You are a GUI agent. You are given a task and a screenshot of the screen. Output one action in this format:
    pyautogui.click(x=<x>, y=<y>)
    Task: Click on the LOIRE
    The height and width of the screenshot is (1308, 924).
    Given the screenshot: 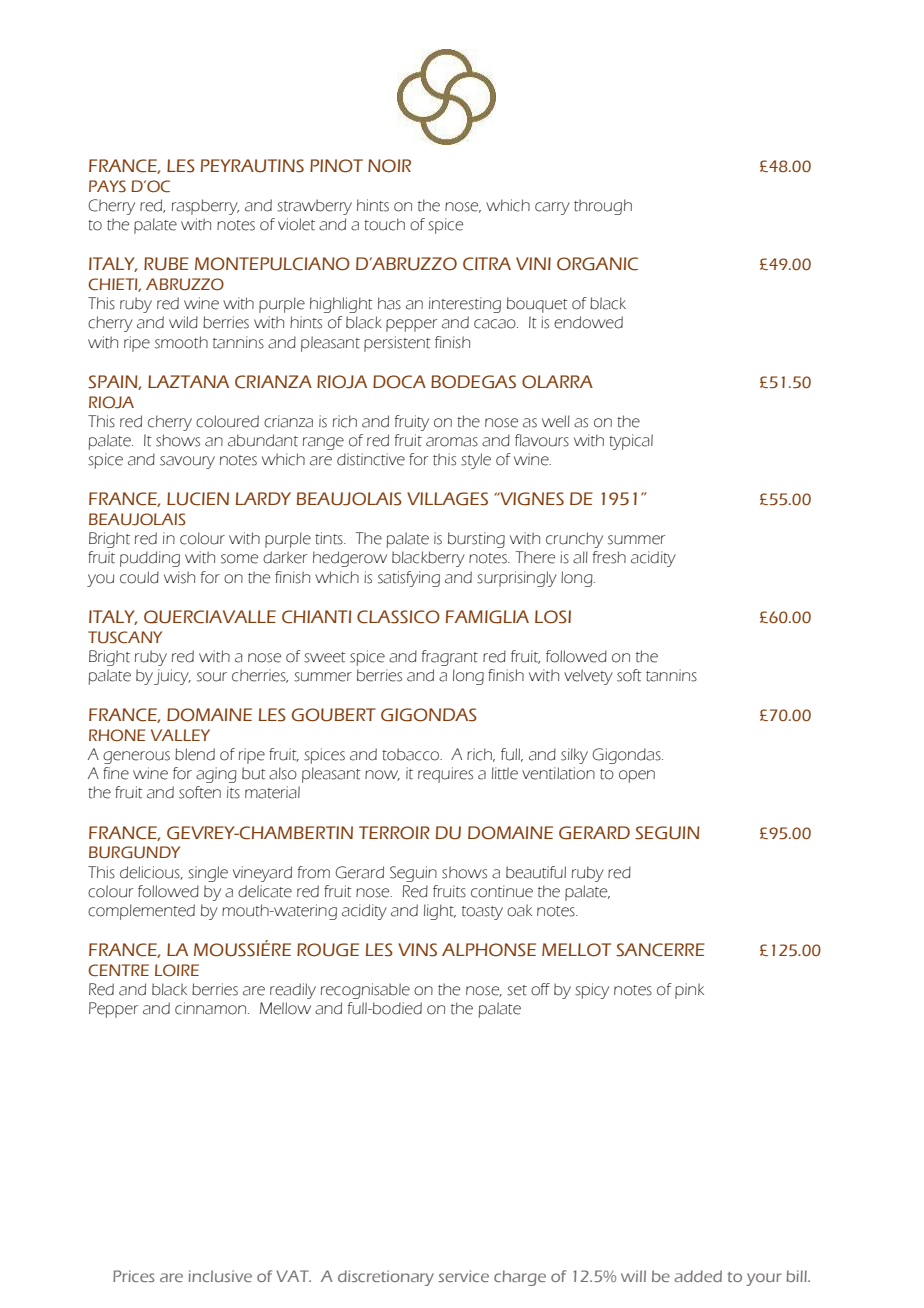 What is the action you would take?
    pyautogui.click(x=177, y=970)
